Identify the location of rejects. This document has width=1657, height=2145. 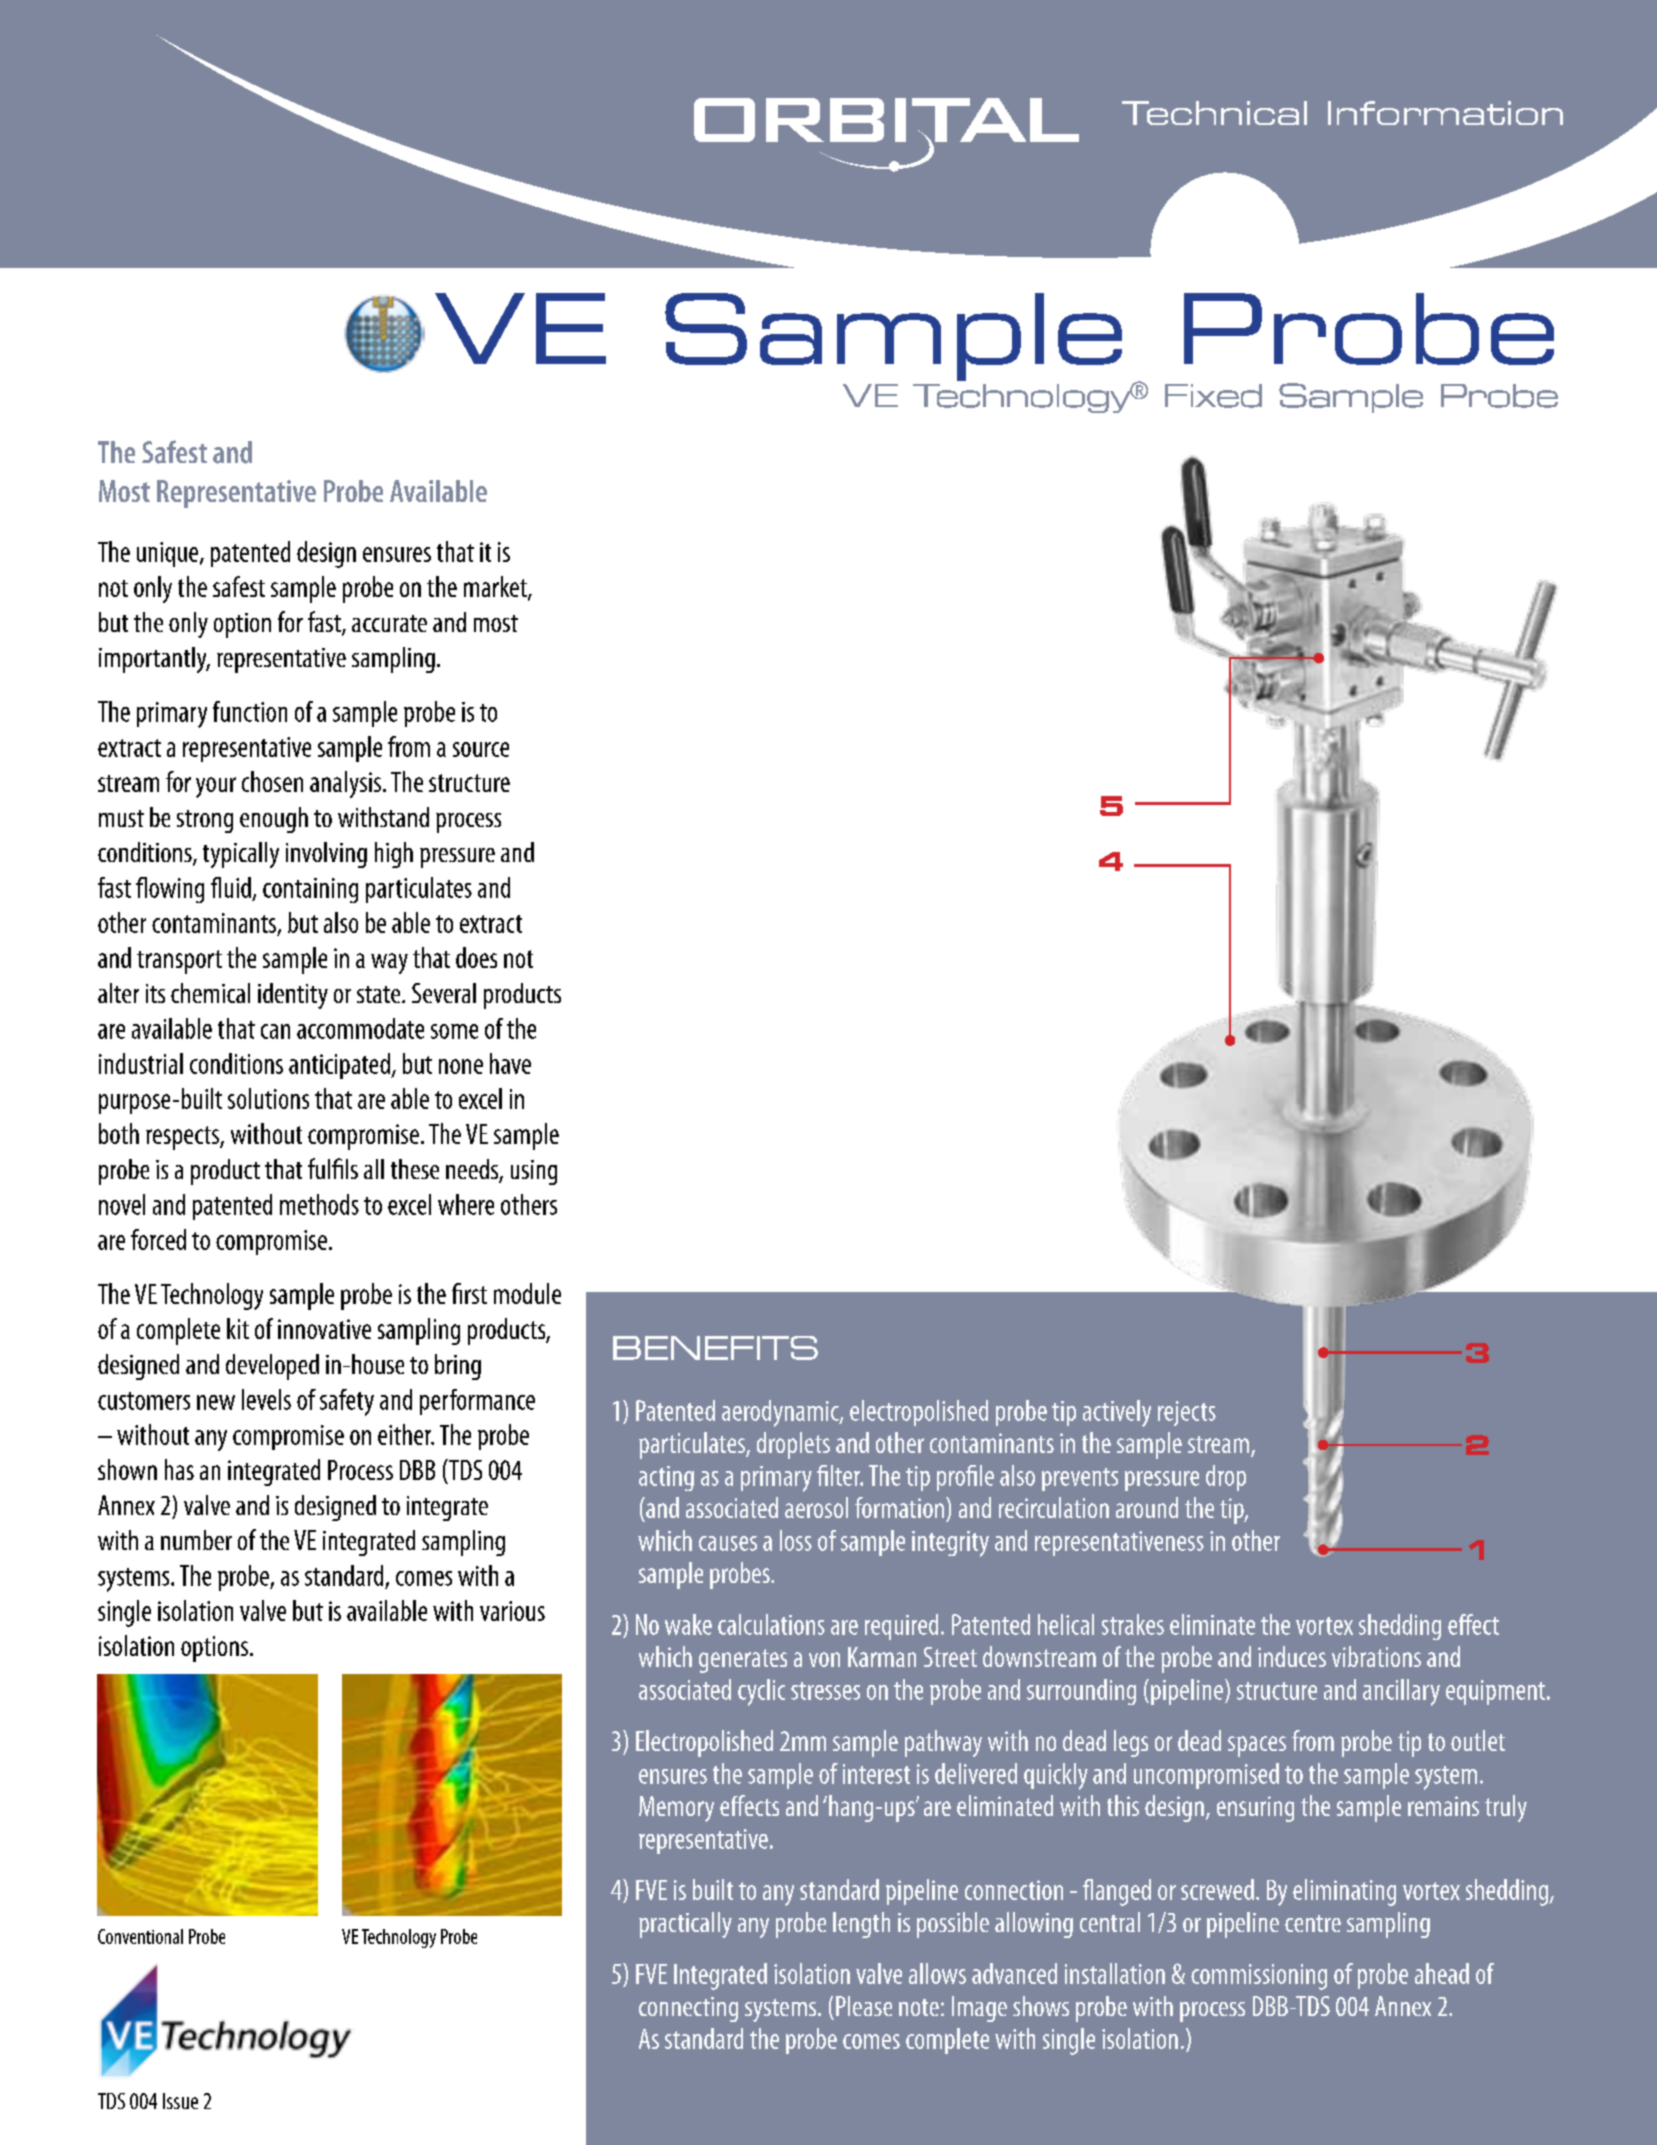
(1187, 1413).
